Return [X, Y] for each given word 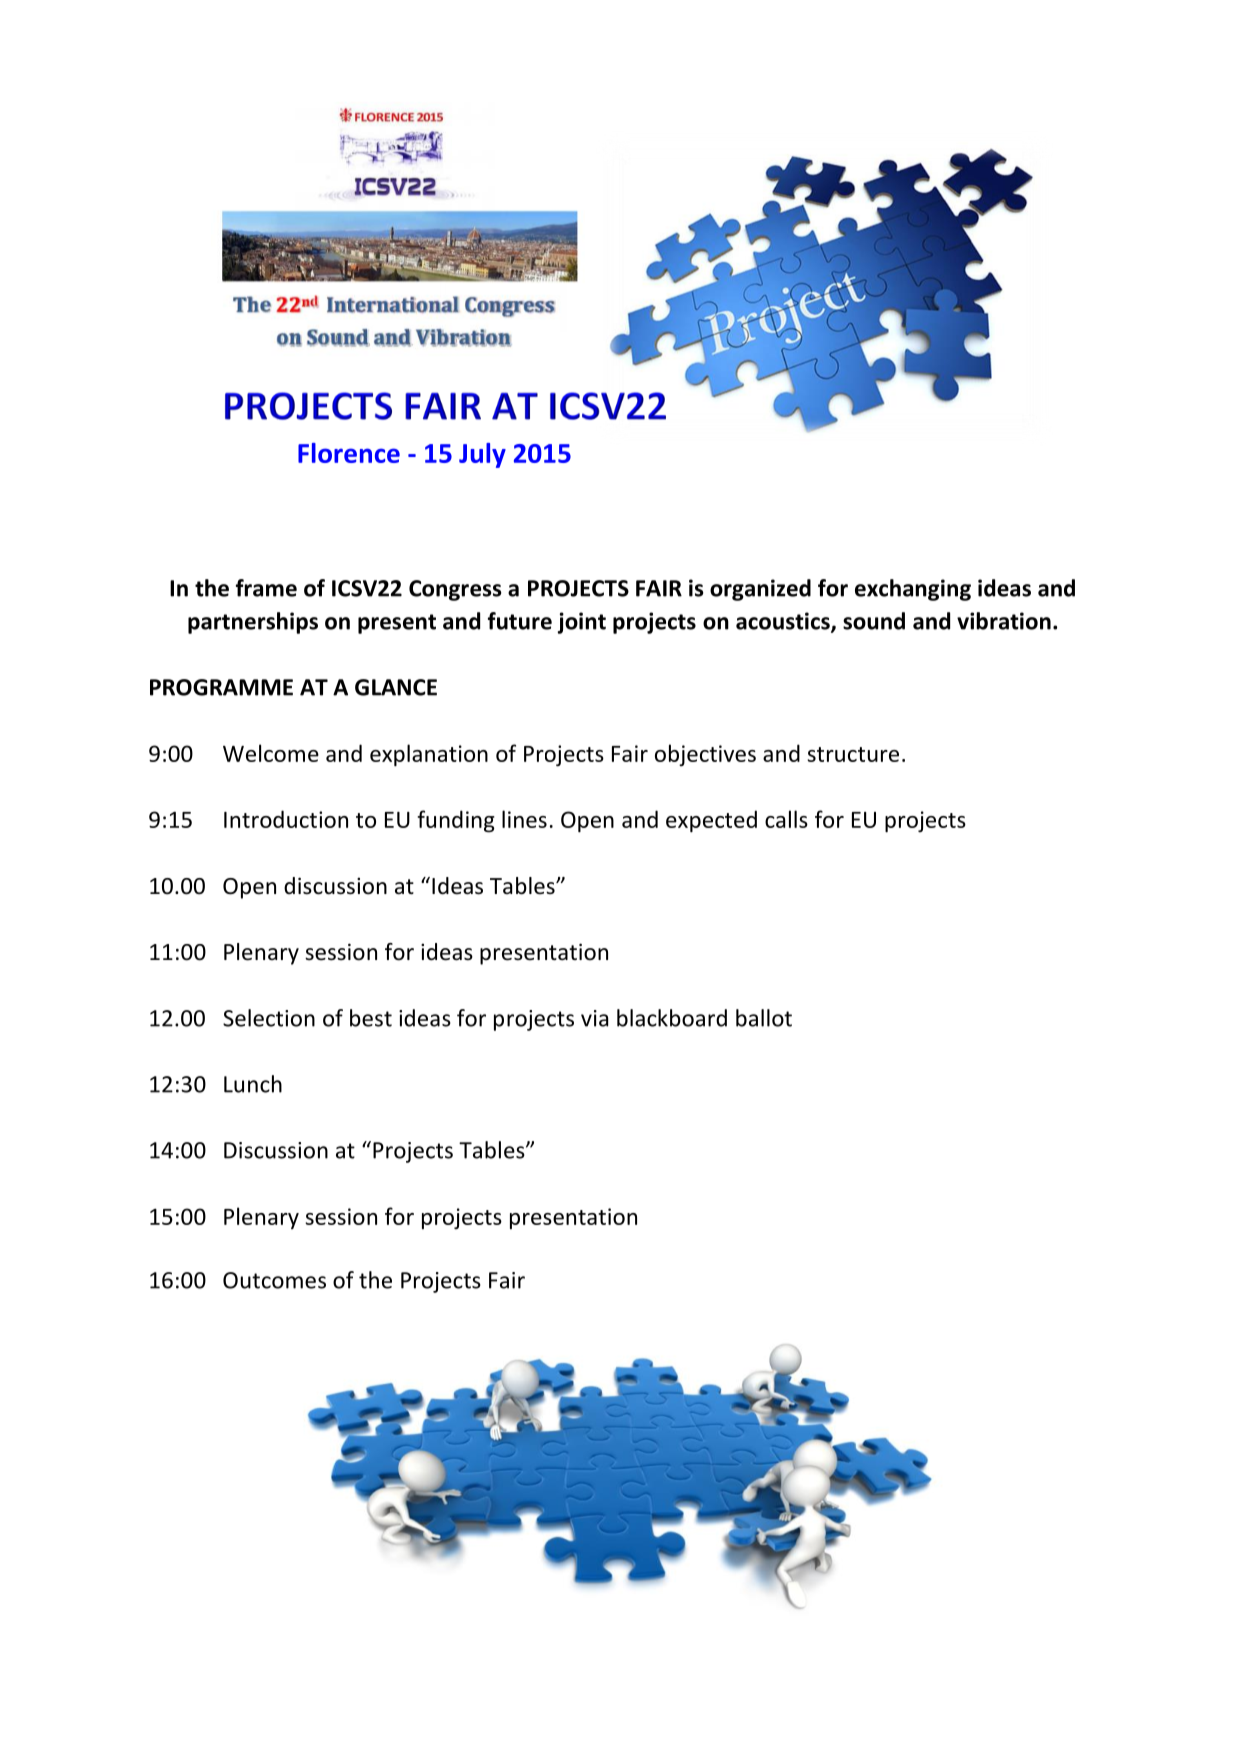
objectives [705, 755]
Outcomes [274, 1280]
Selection [269, 1018]
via [594, 1018]
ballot [764, 1018]
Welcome [271, 753]
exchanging [913, 590]
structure [853, 754]
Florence [349, 453]
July [482, 455]
